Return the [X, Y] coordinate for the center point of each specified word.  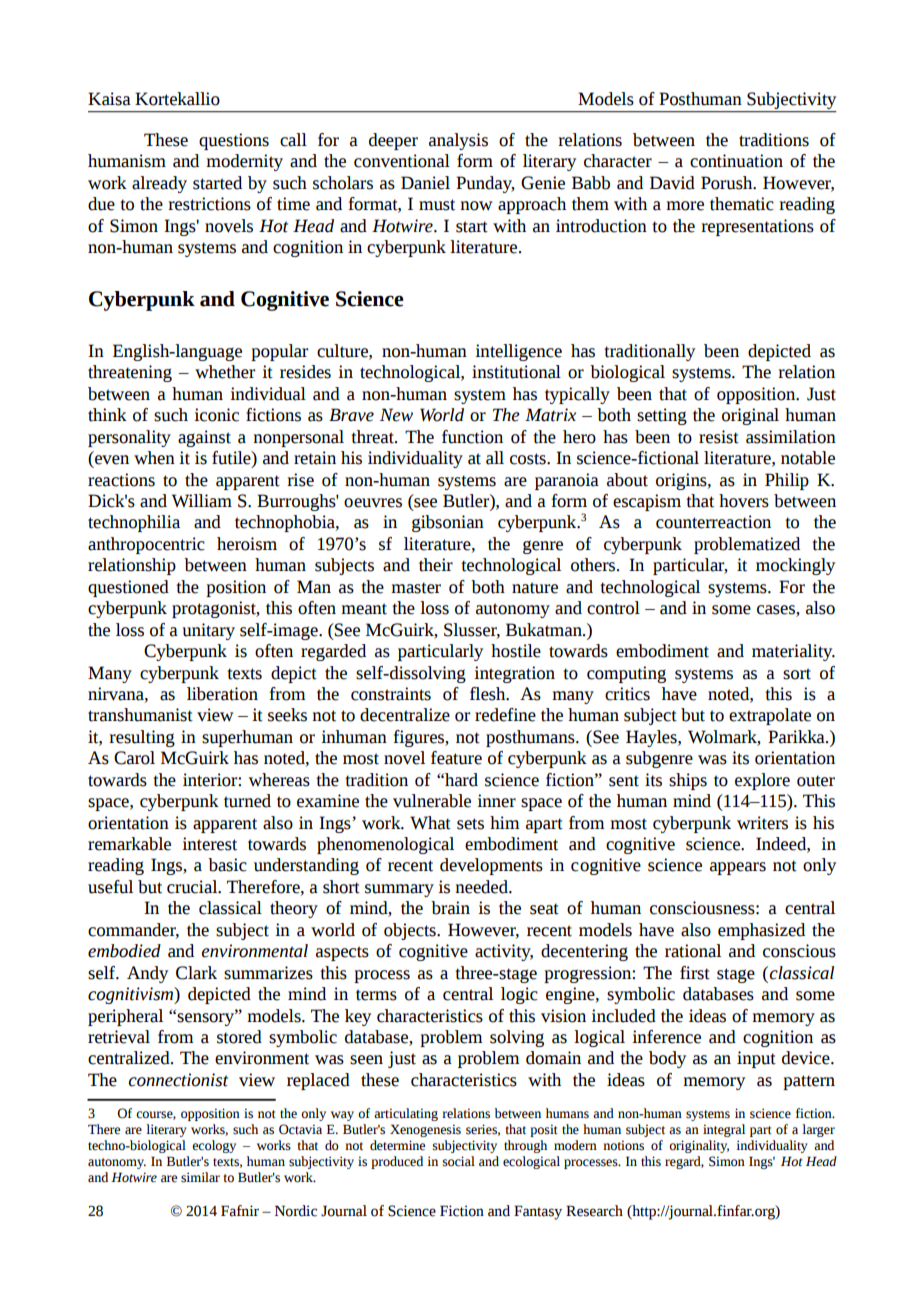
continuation [736, 161]
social [459, 1161]
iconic [216, 415]
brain [450, 908]
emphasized [761, 931]
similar [200, 1177]
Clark [196, 973]
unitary [208, 631]
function [472, 437]
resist [719, 437]
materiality [793, 652]
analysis [458, 141]
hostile [516, 651]
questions [234, 141]
